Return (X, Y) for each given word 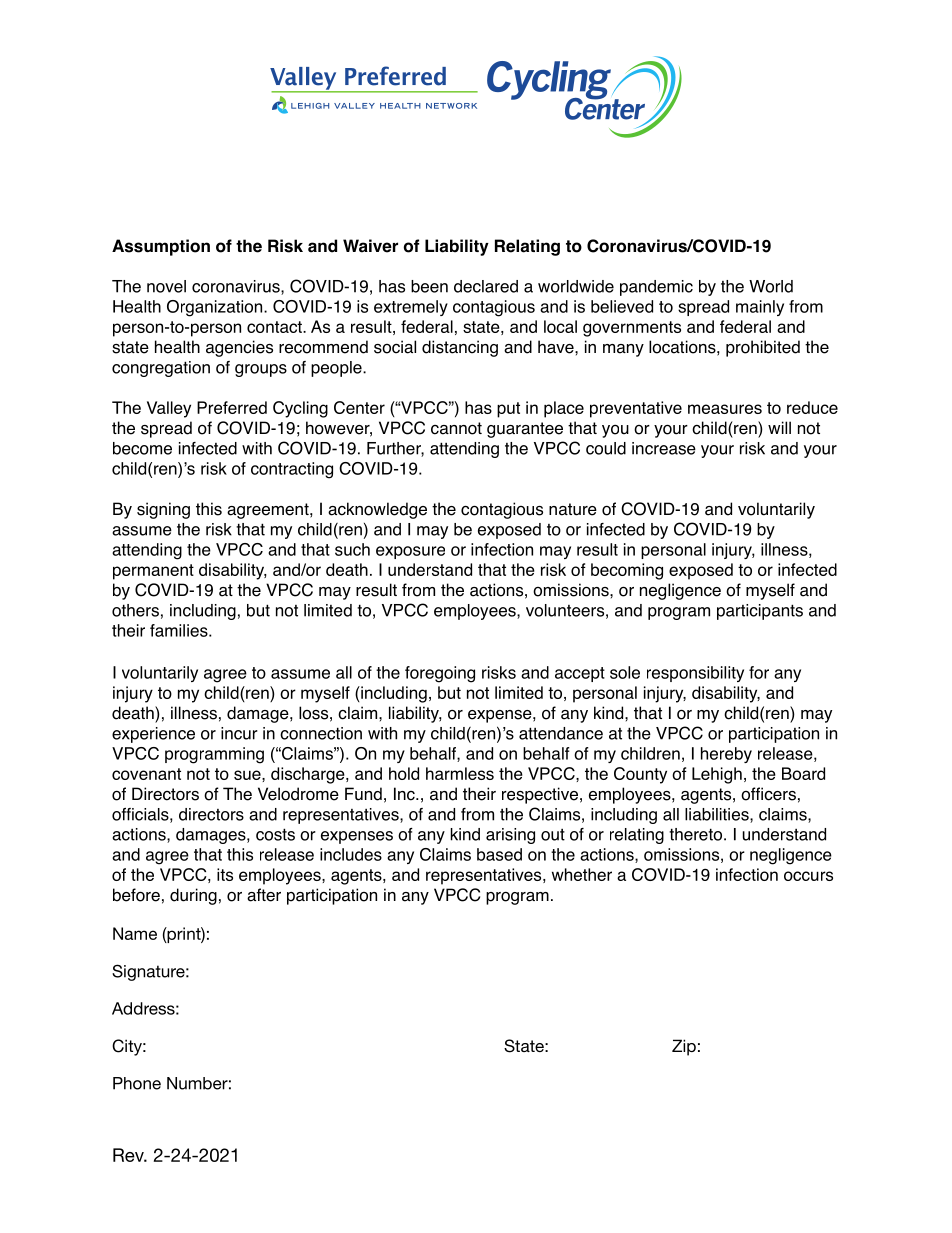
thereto (695, 834)
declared (486, 286)
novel (166, 286)
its (225, 874)
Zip (684, 1047)
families (180, 630)
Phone (137, 1083)
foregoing (440, 674)
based (499, 854)
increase (664, 448)
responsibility (695, 674)
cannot (456, 428)
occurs (808, 876)
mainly (760, 308)
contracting (292, 470)
